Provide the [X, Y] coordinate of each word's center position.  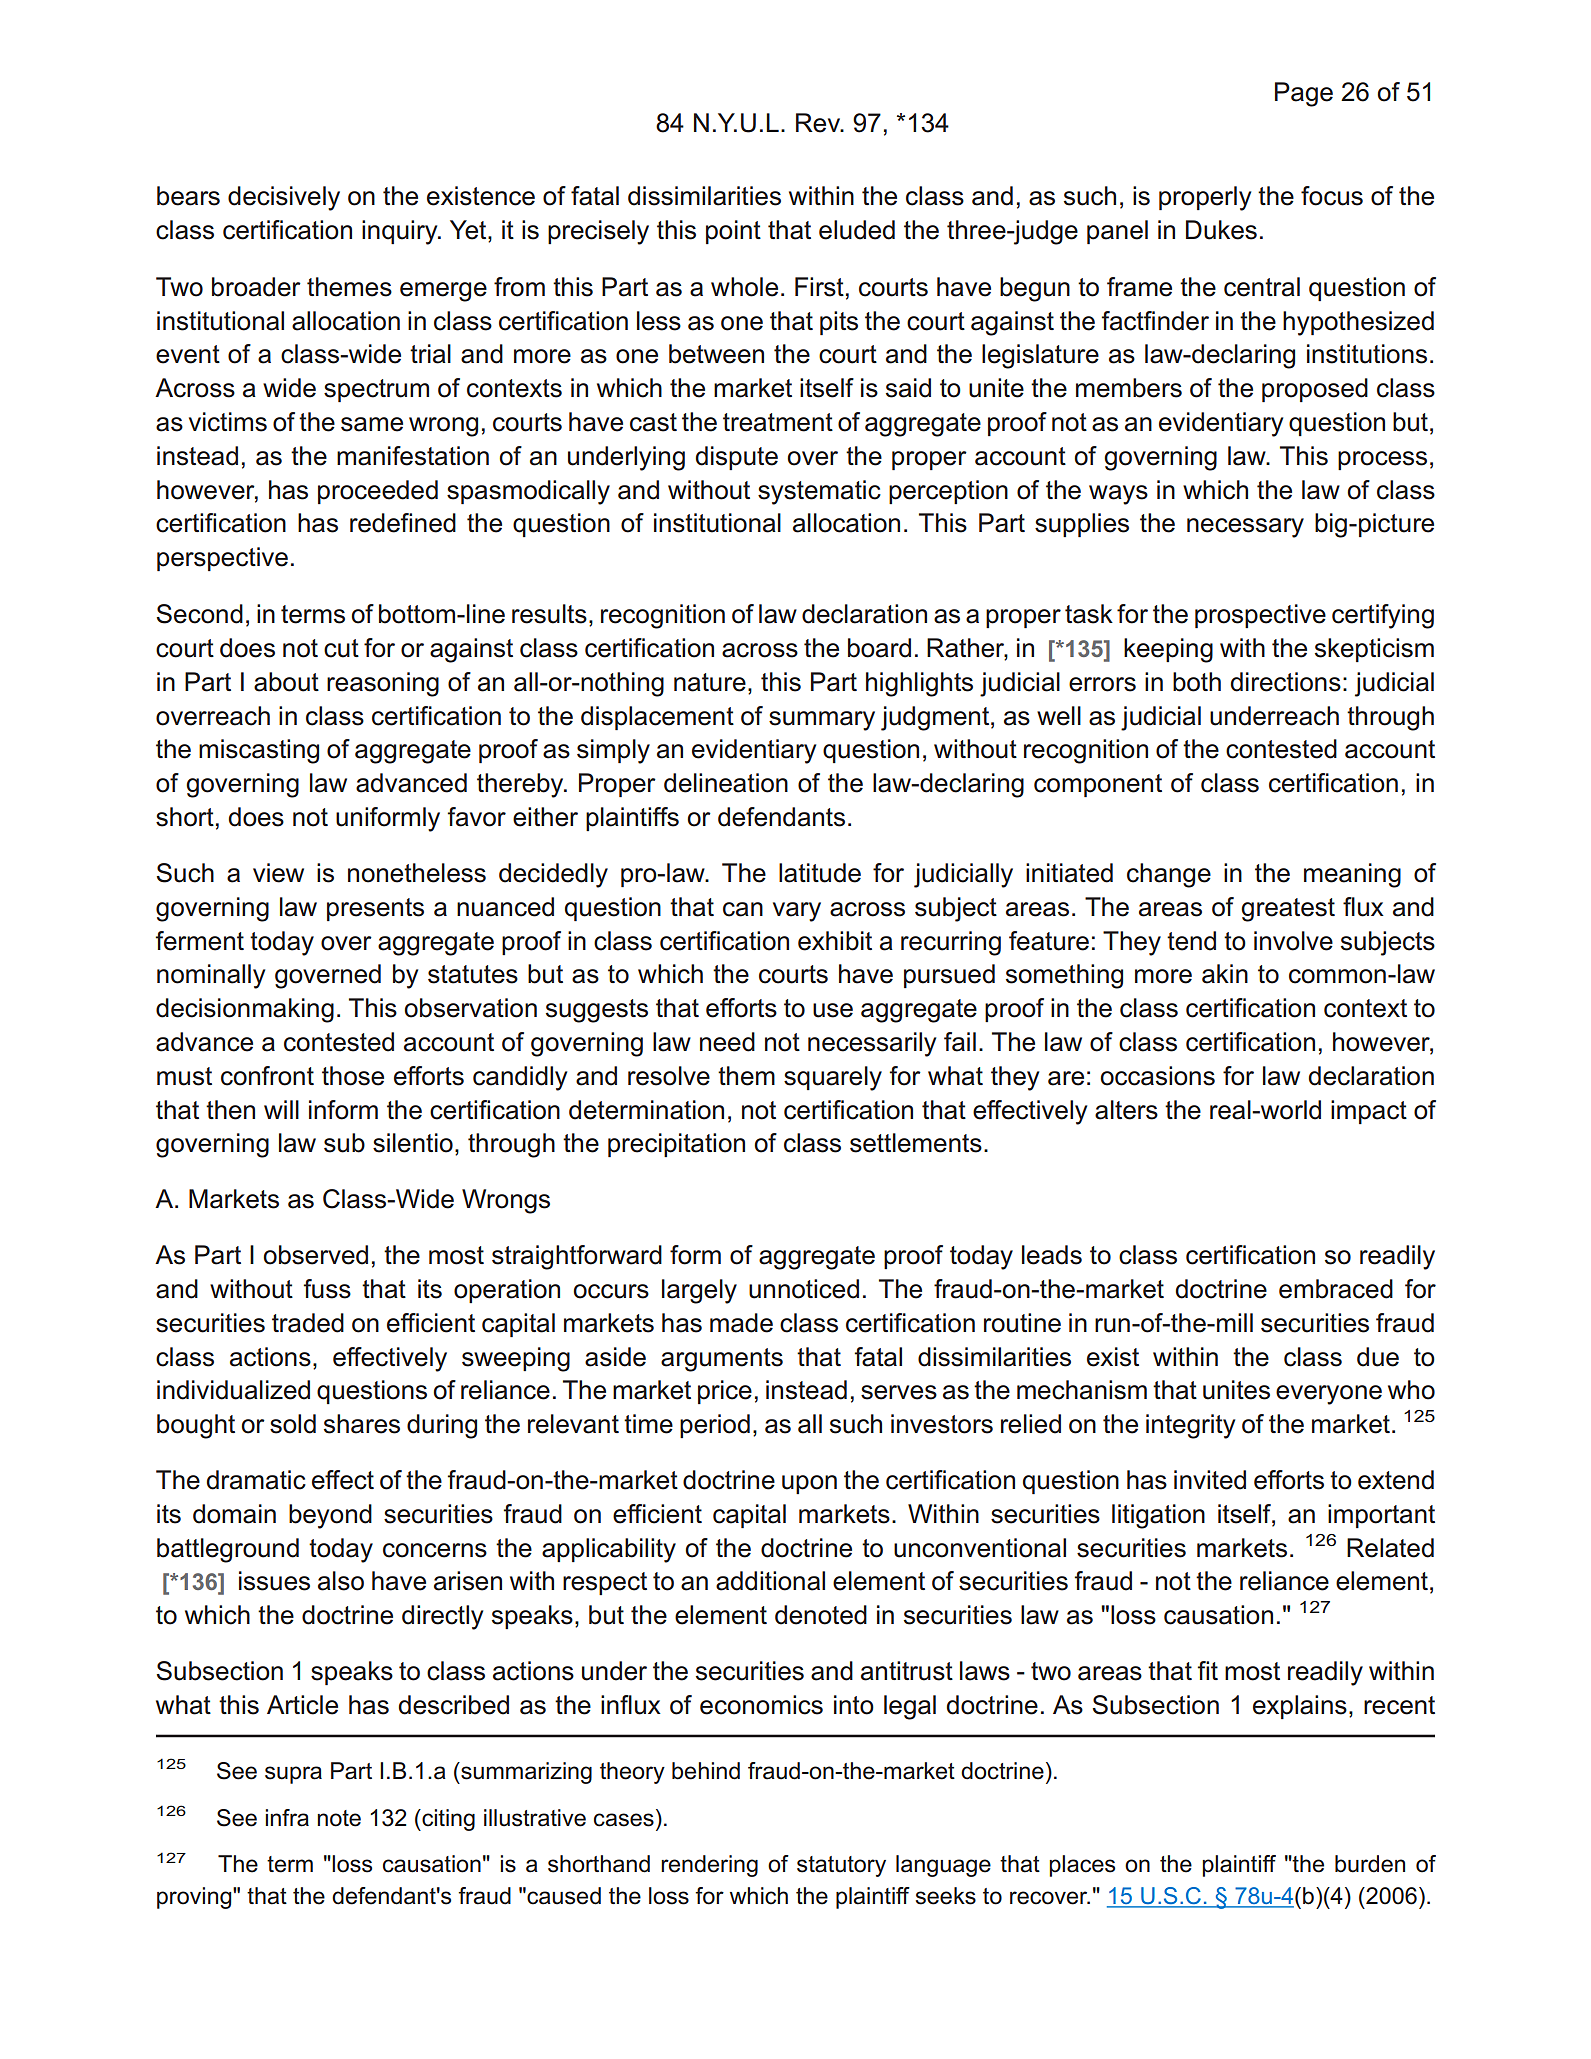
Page [1304, 94]
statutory [841, 1866]
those [353, 1076]
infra [287, 1818]
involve [1293, 941]
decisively [284, 198]
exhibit [835, 941]
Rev [819, 123]
